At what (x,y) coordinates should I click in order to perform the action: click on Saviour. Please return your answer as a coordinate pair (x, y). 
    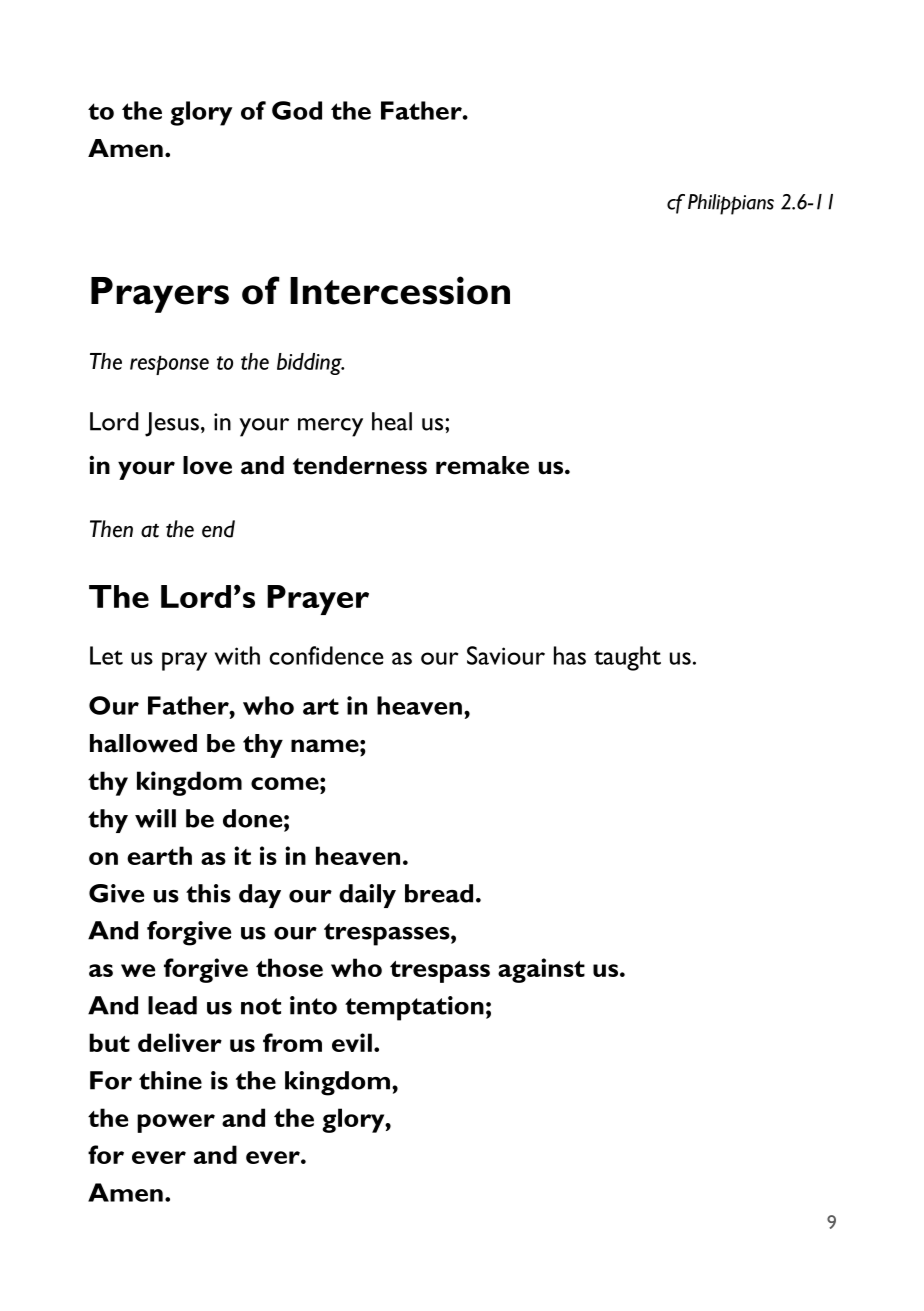
    Looking at the image, I should click on (506, 655).
